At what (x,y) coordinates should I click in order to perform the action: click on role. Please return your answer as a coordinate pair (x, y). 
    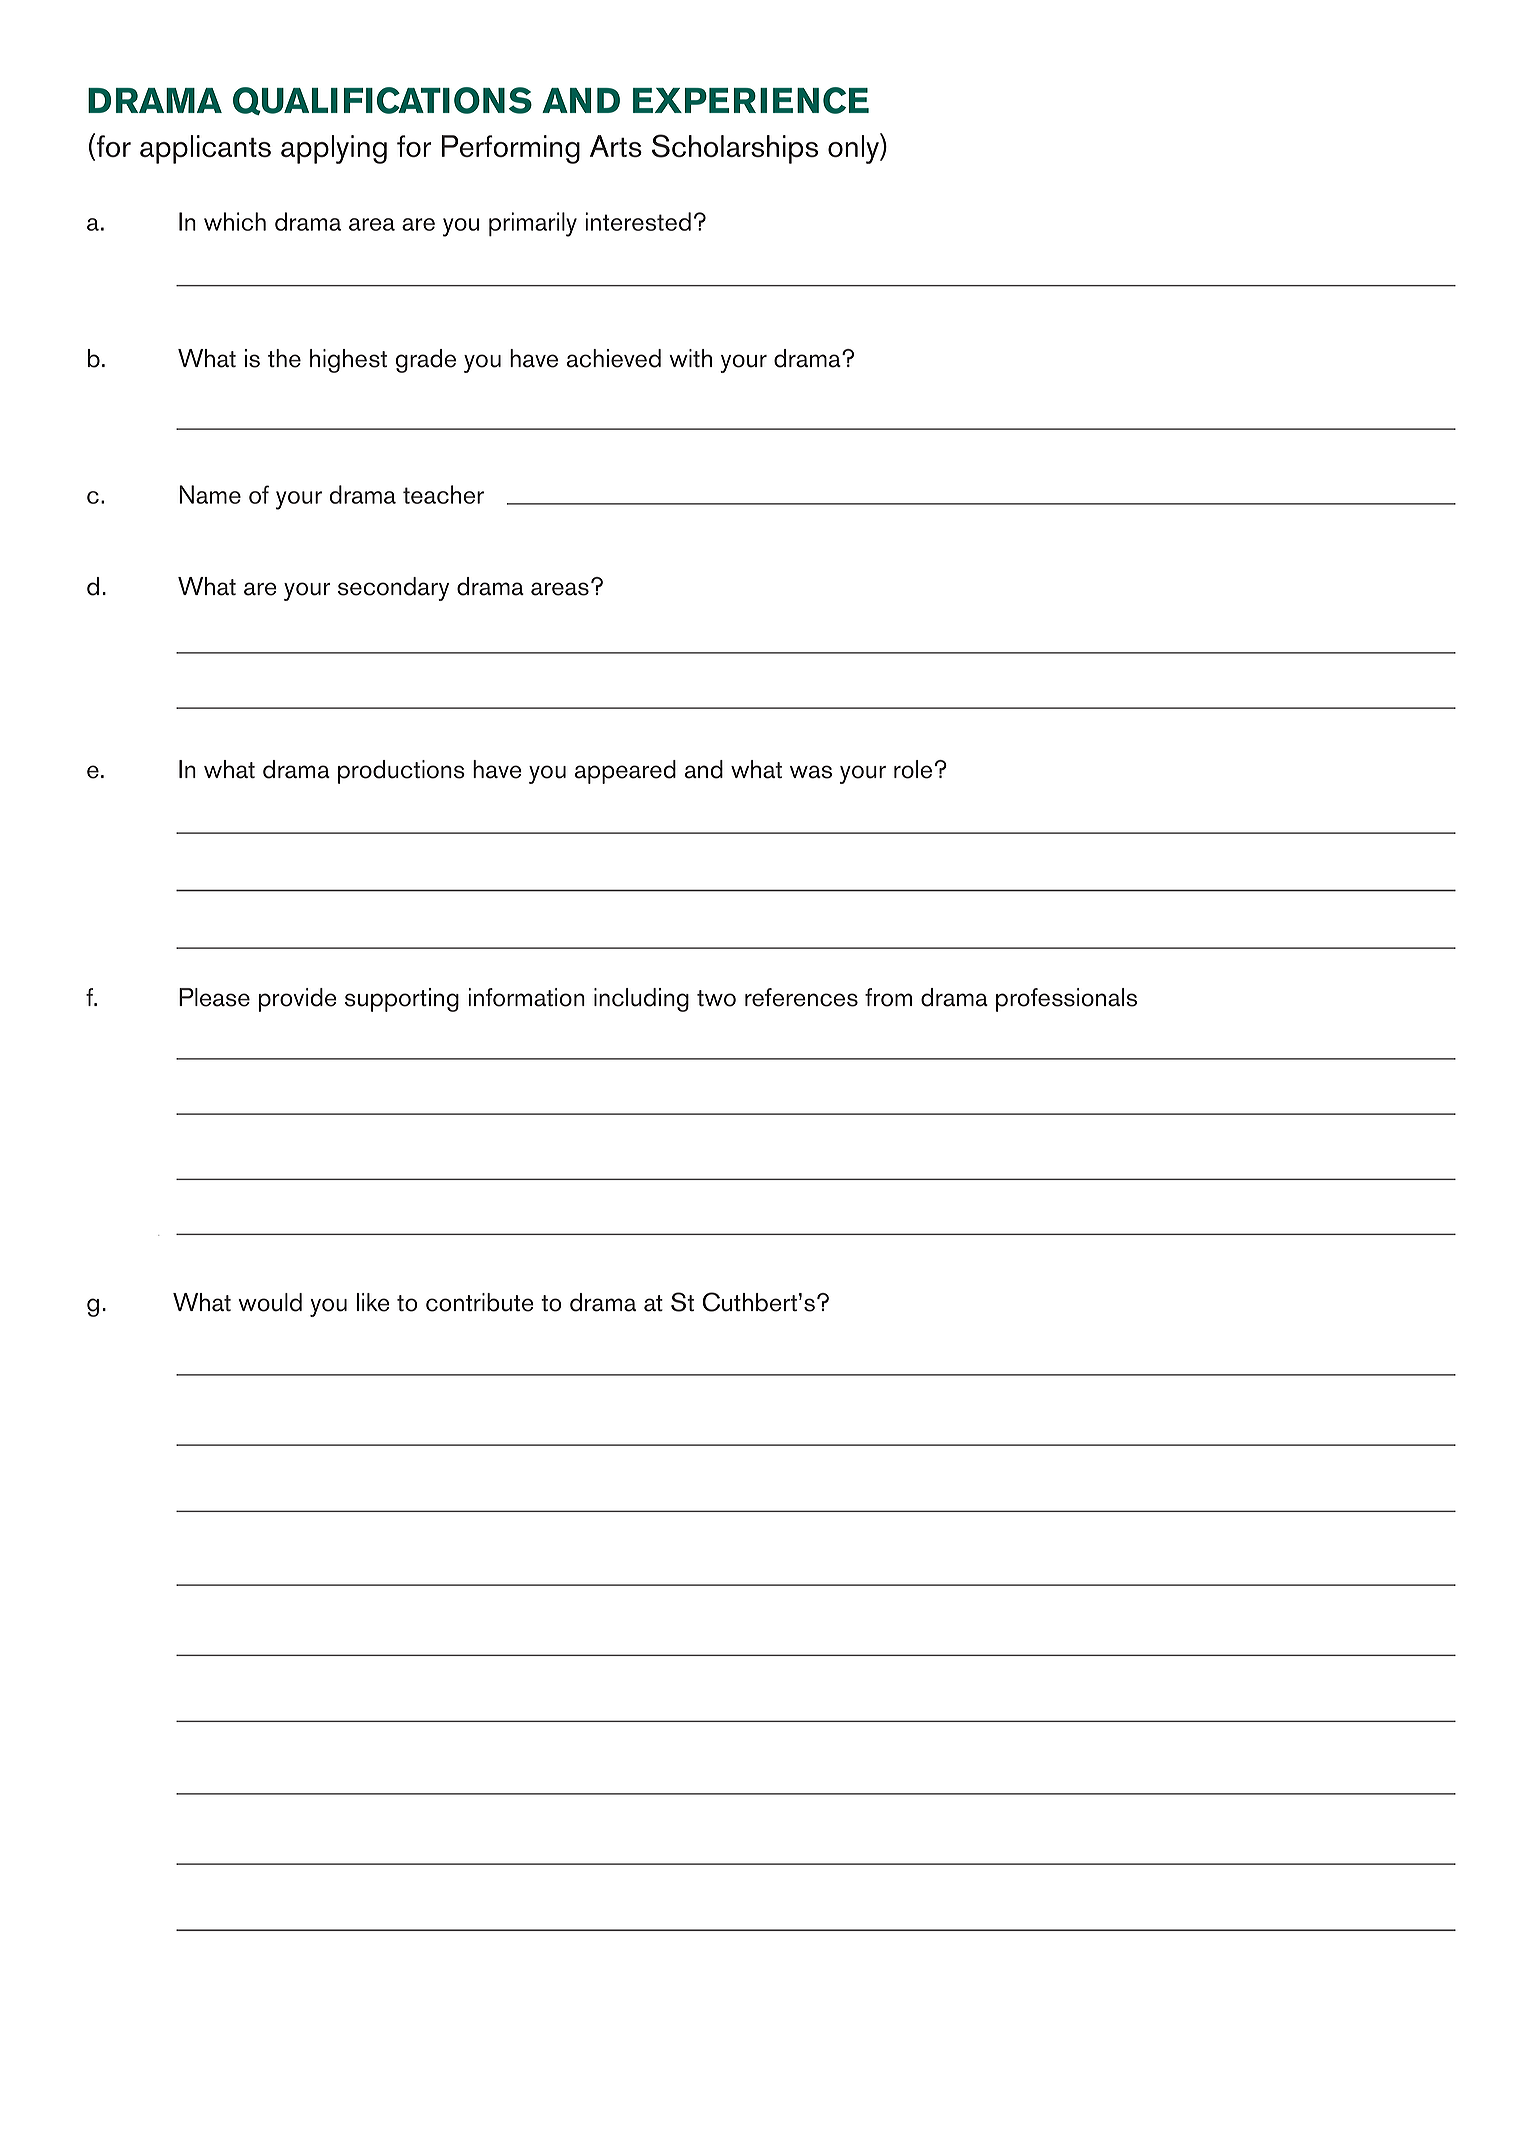
    Looking at the image, I should click on (913, 769).
